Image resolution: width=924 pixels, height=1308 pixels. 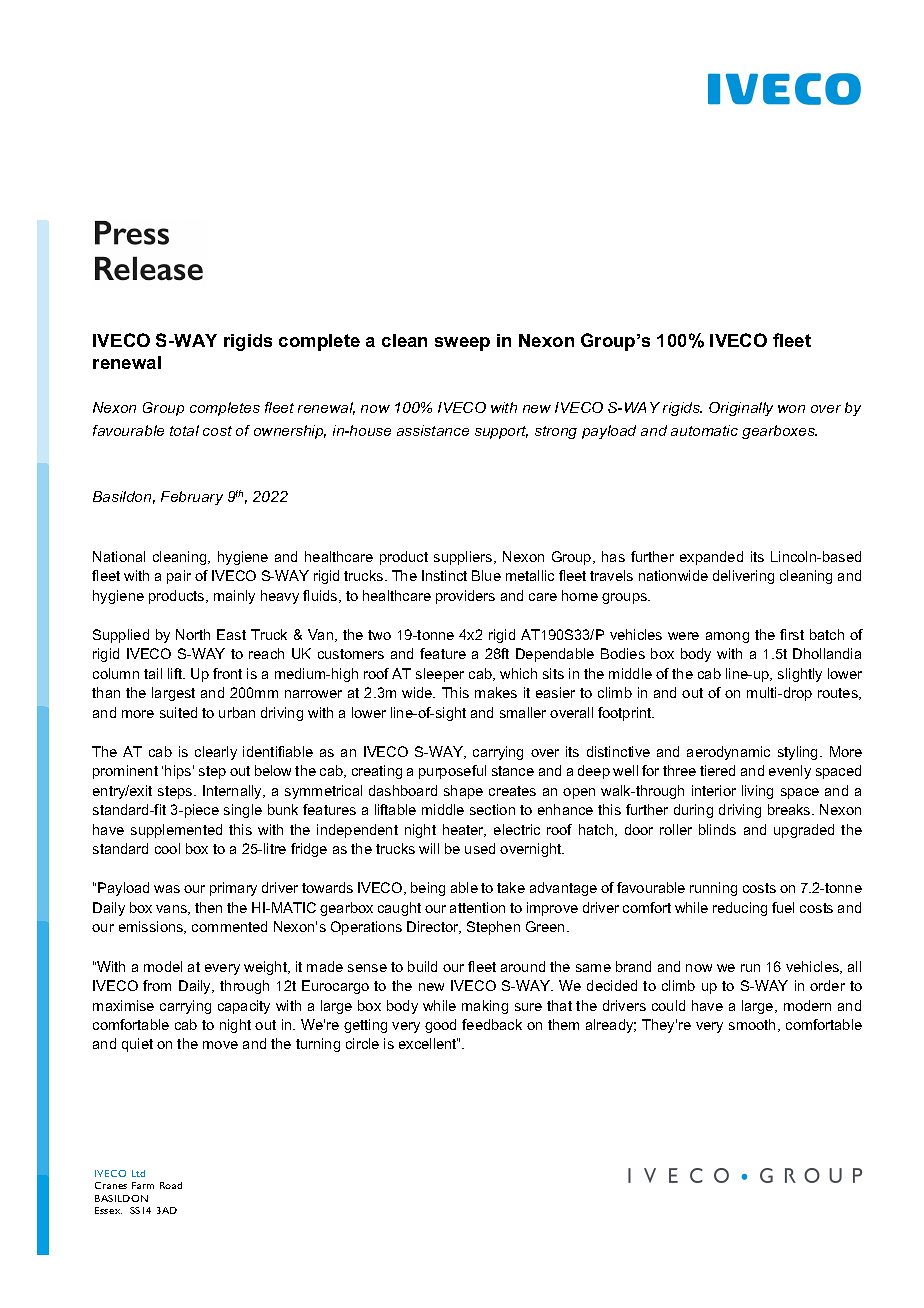 I want to click on Road, so click(x=171, y=1185).
